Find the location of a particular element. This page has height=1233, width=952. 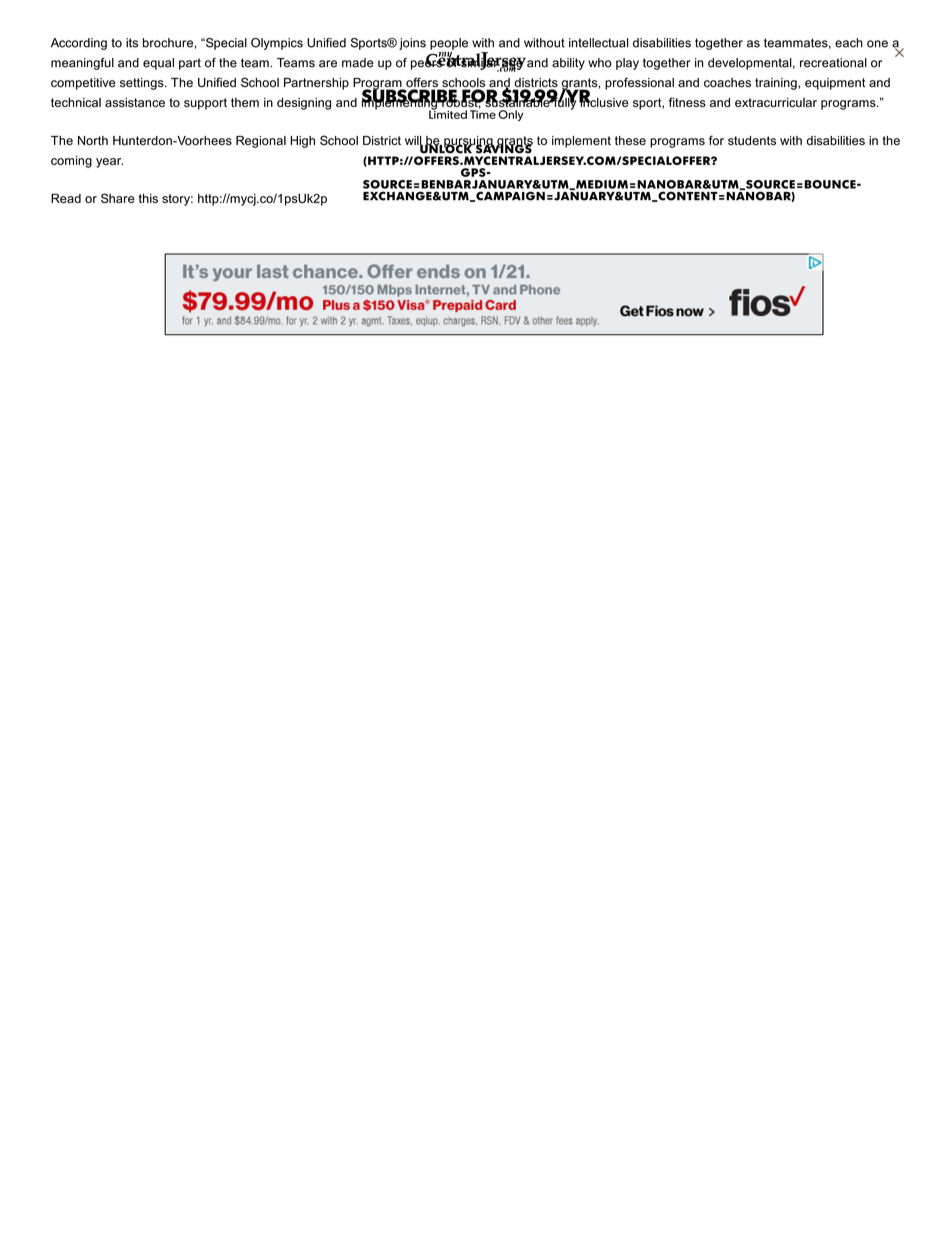

this is located at coordinates (148, 198).
